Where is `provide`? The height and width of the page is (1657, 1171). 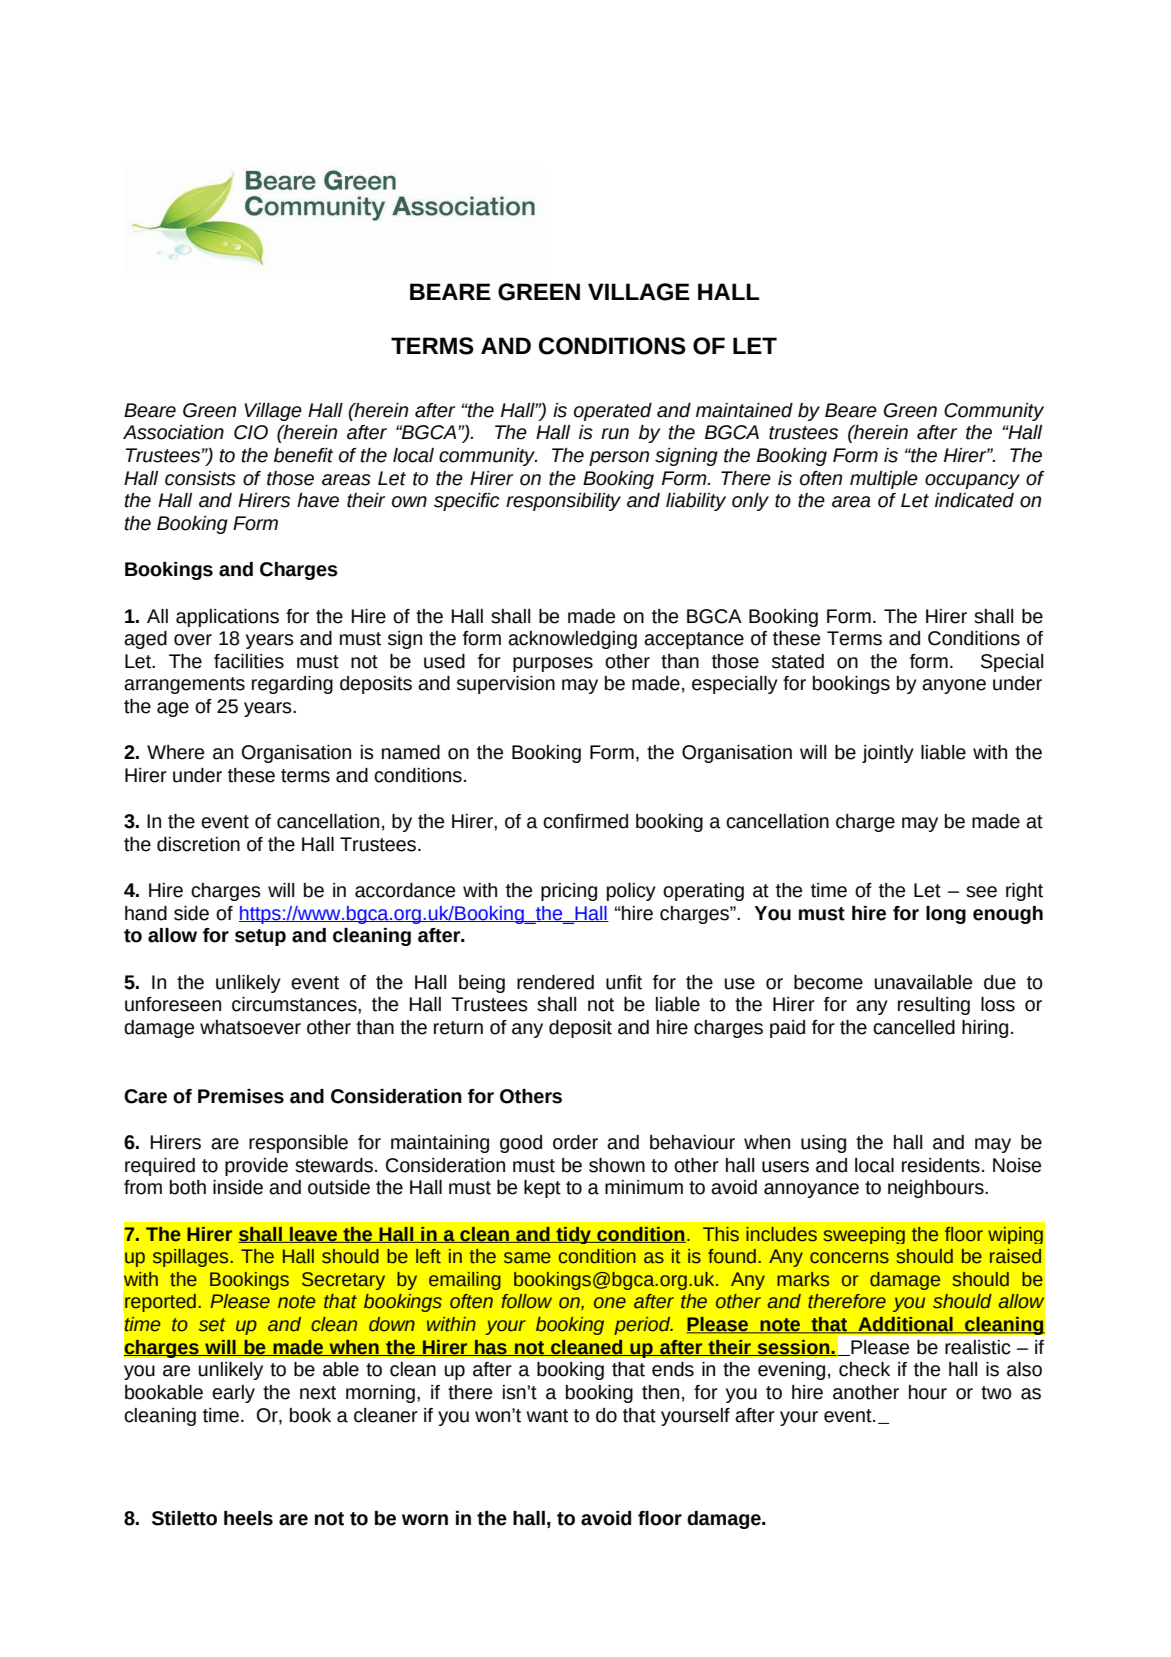
provide is located at coordinates (256, 1167).
